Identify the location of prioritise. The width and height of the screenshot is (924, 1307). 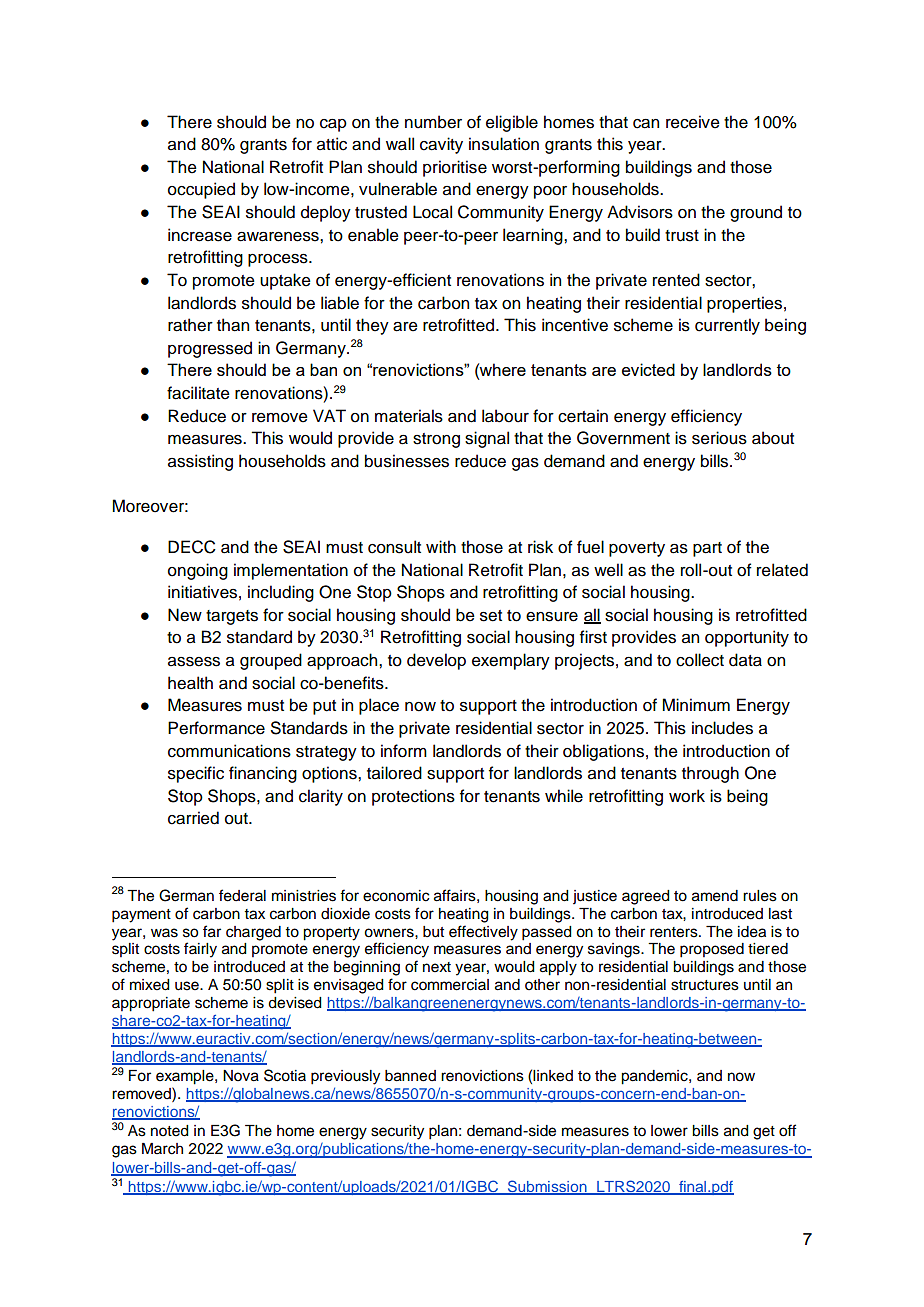
(455, 168).
